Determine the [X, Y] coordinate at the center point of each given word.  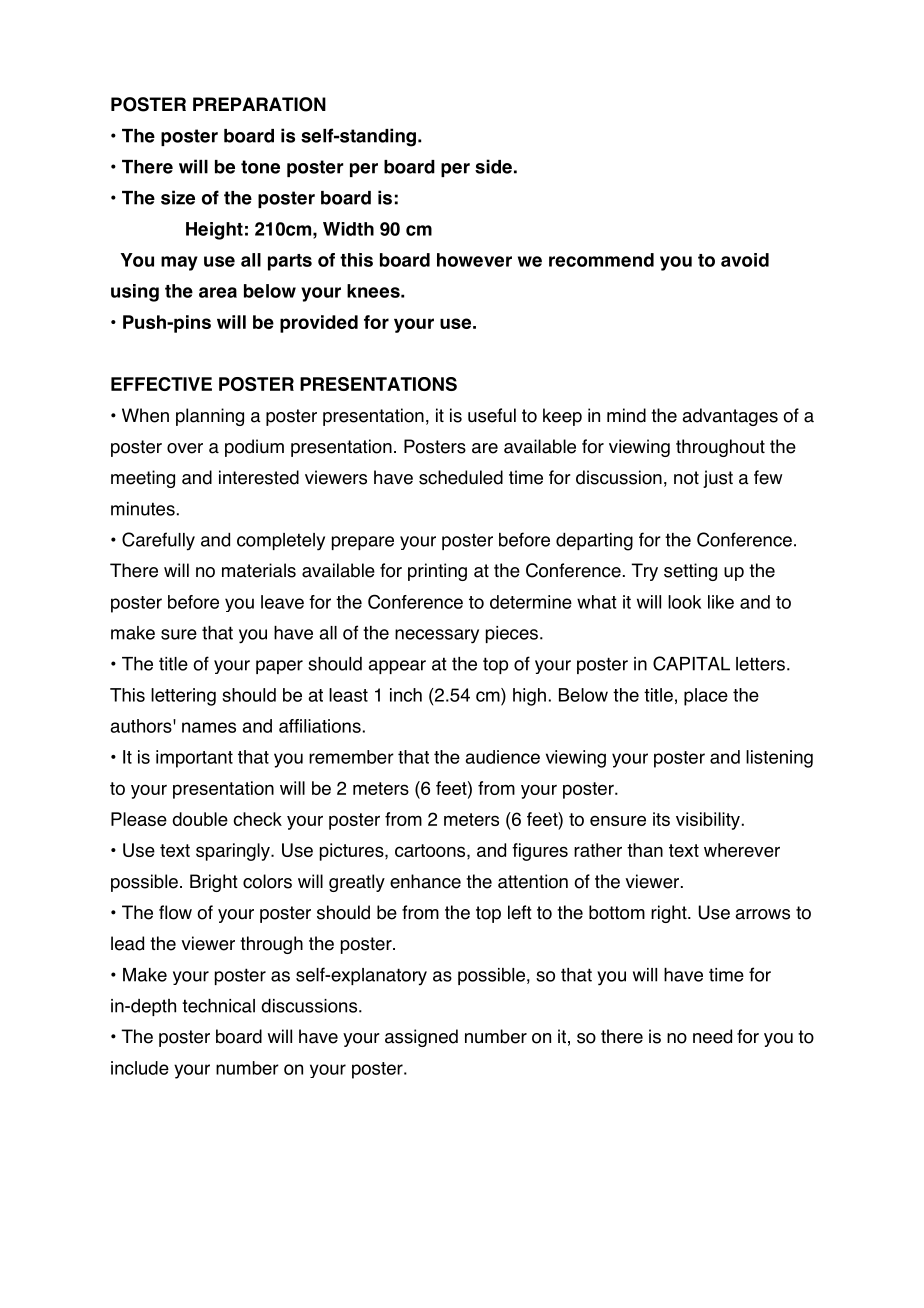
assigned [421, 1038]
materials [259, 570]
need [712, 1036]
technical [218, 1006]
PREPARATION [259, 104]
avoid [745, 260]
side [493, 166]
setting [690, 572]
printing [437, 572]
